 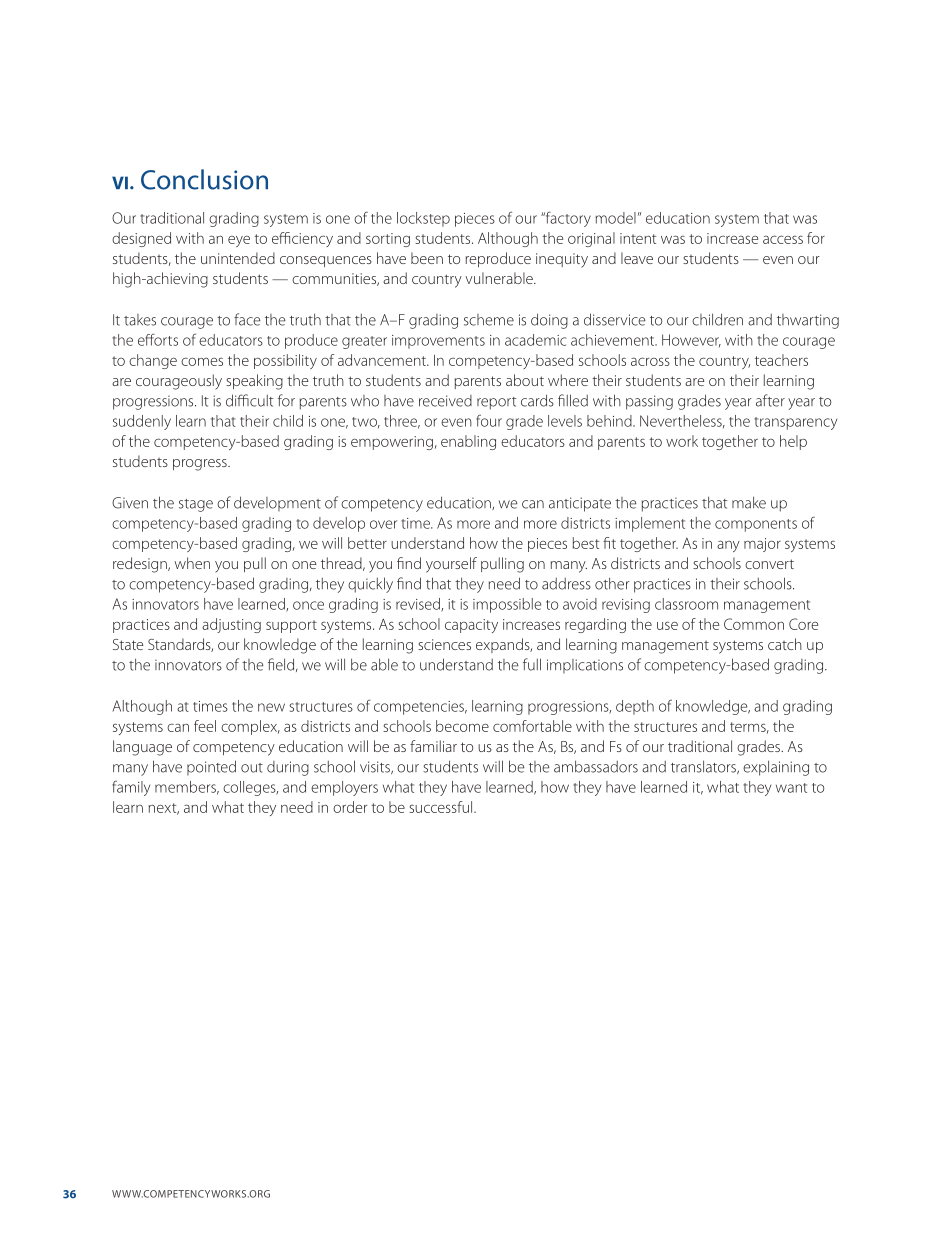 I want to click on stage, so click(x=196, y=505).
